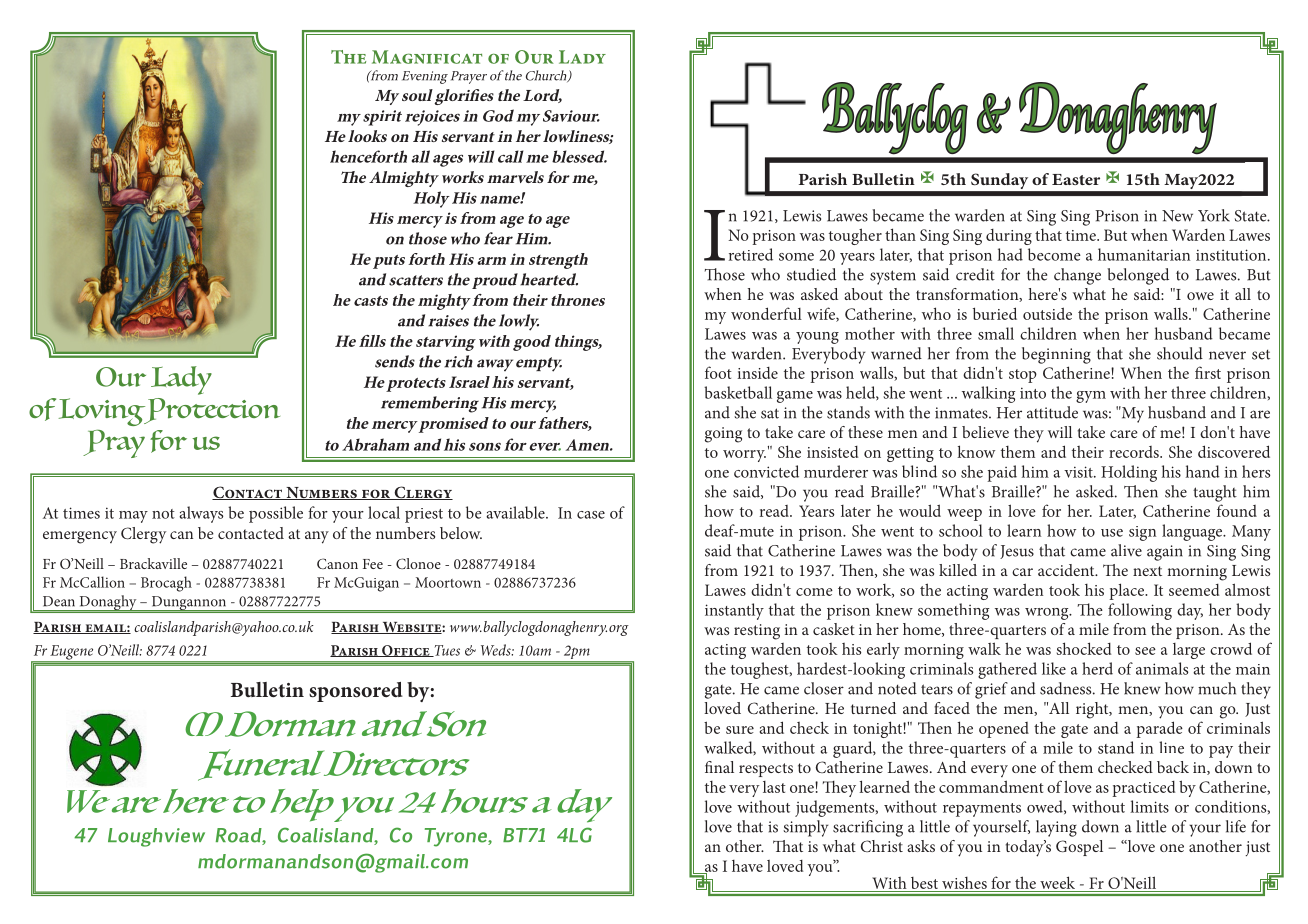 This page has width=1308, height=924. I want to click on gym, so click(1091, 397).
